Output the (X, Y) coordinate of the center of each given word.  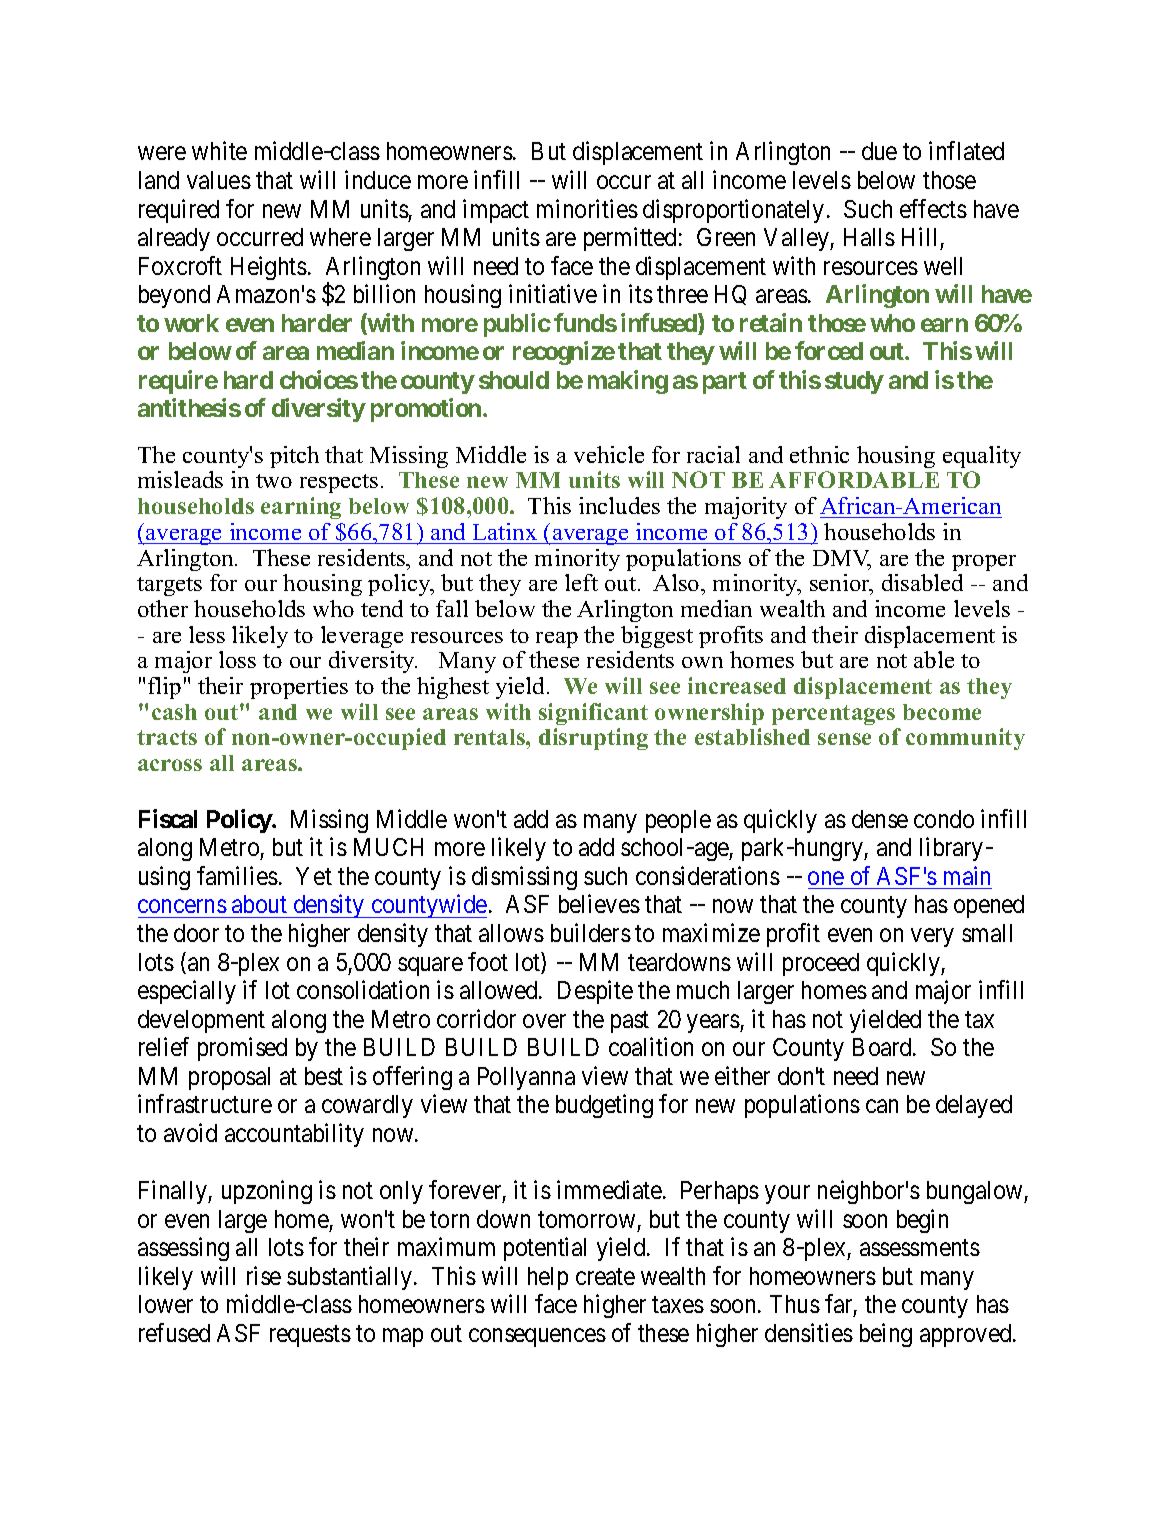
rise (264, 1275)
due (879, 151)
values (219, 180)
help (548, 1278)
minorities (587, 208)
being (886, 1335)
